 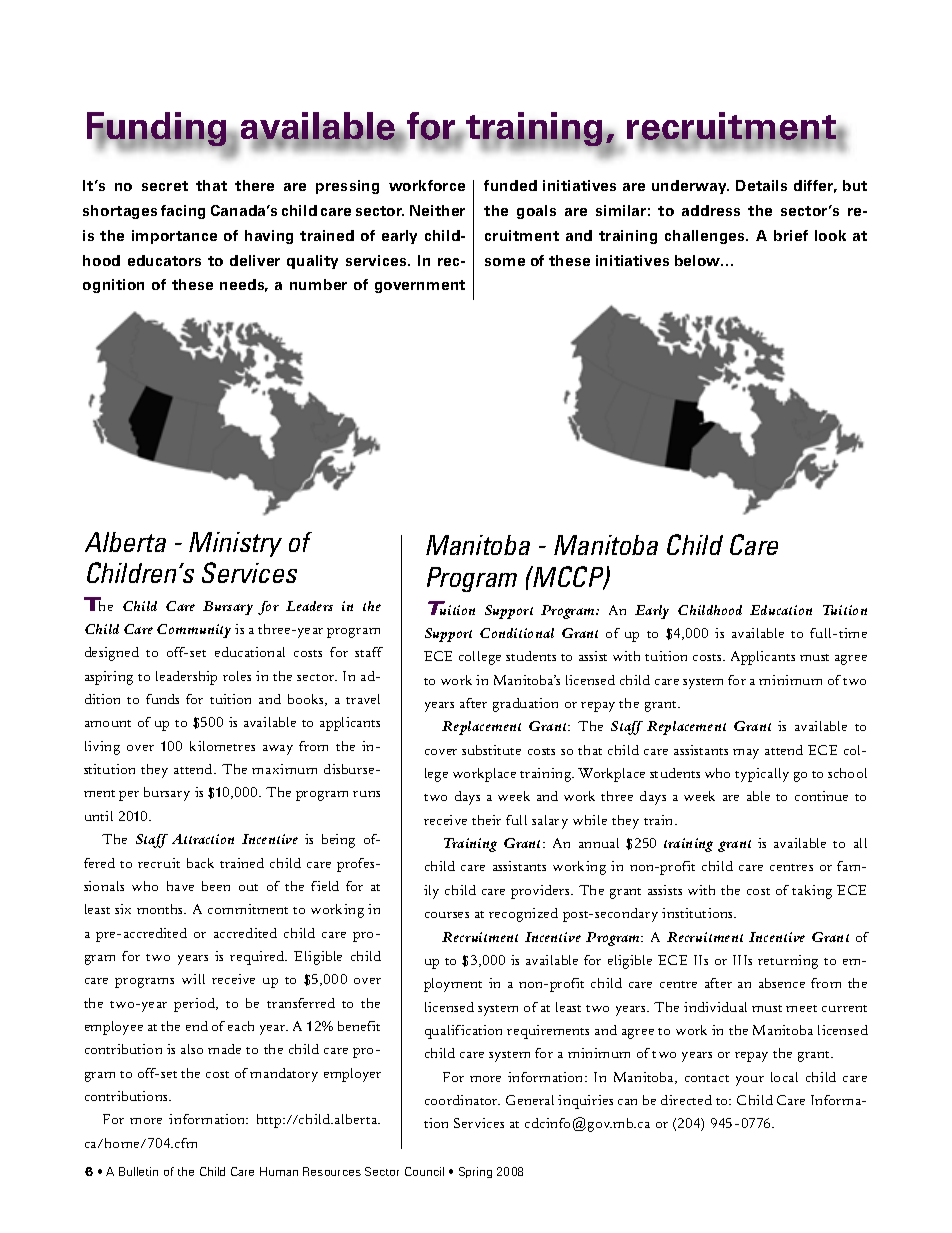 I want to click on their, so click(x=486, y=820).
